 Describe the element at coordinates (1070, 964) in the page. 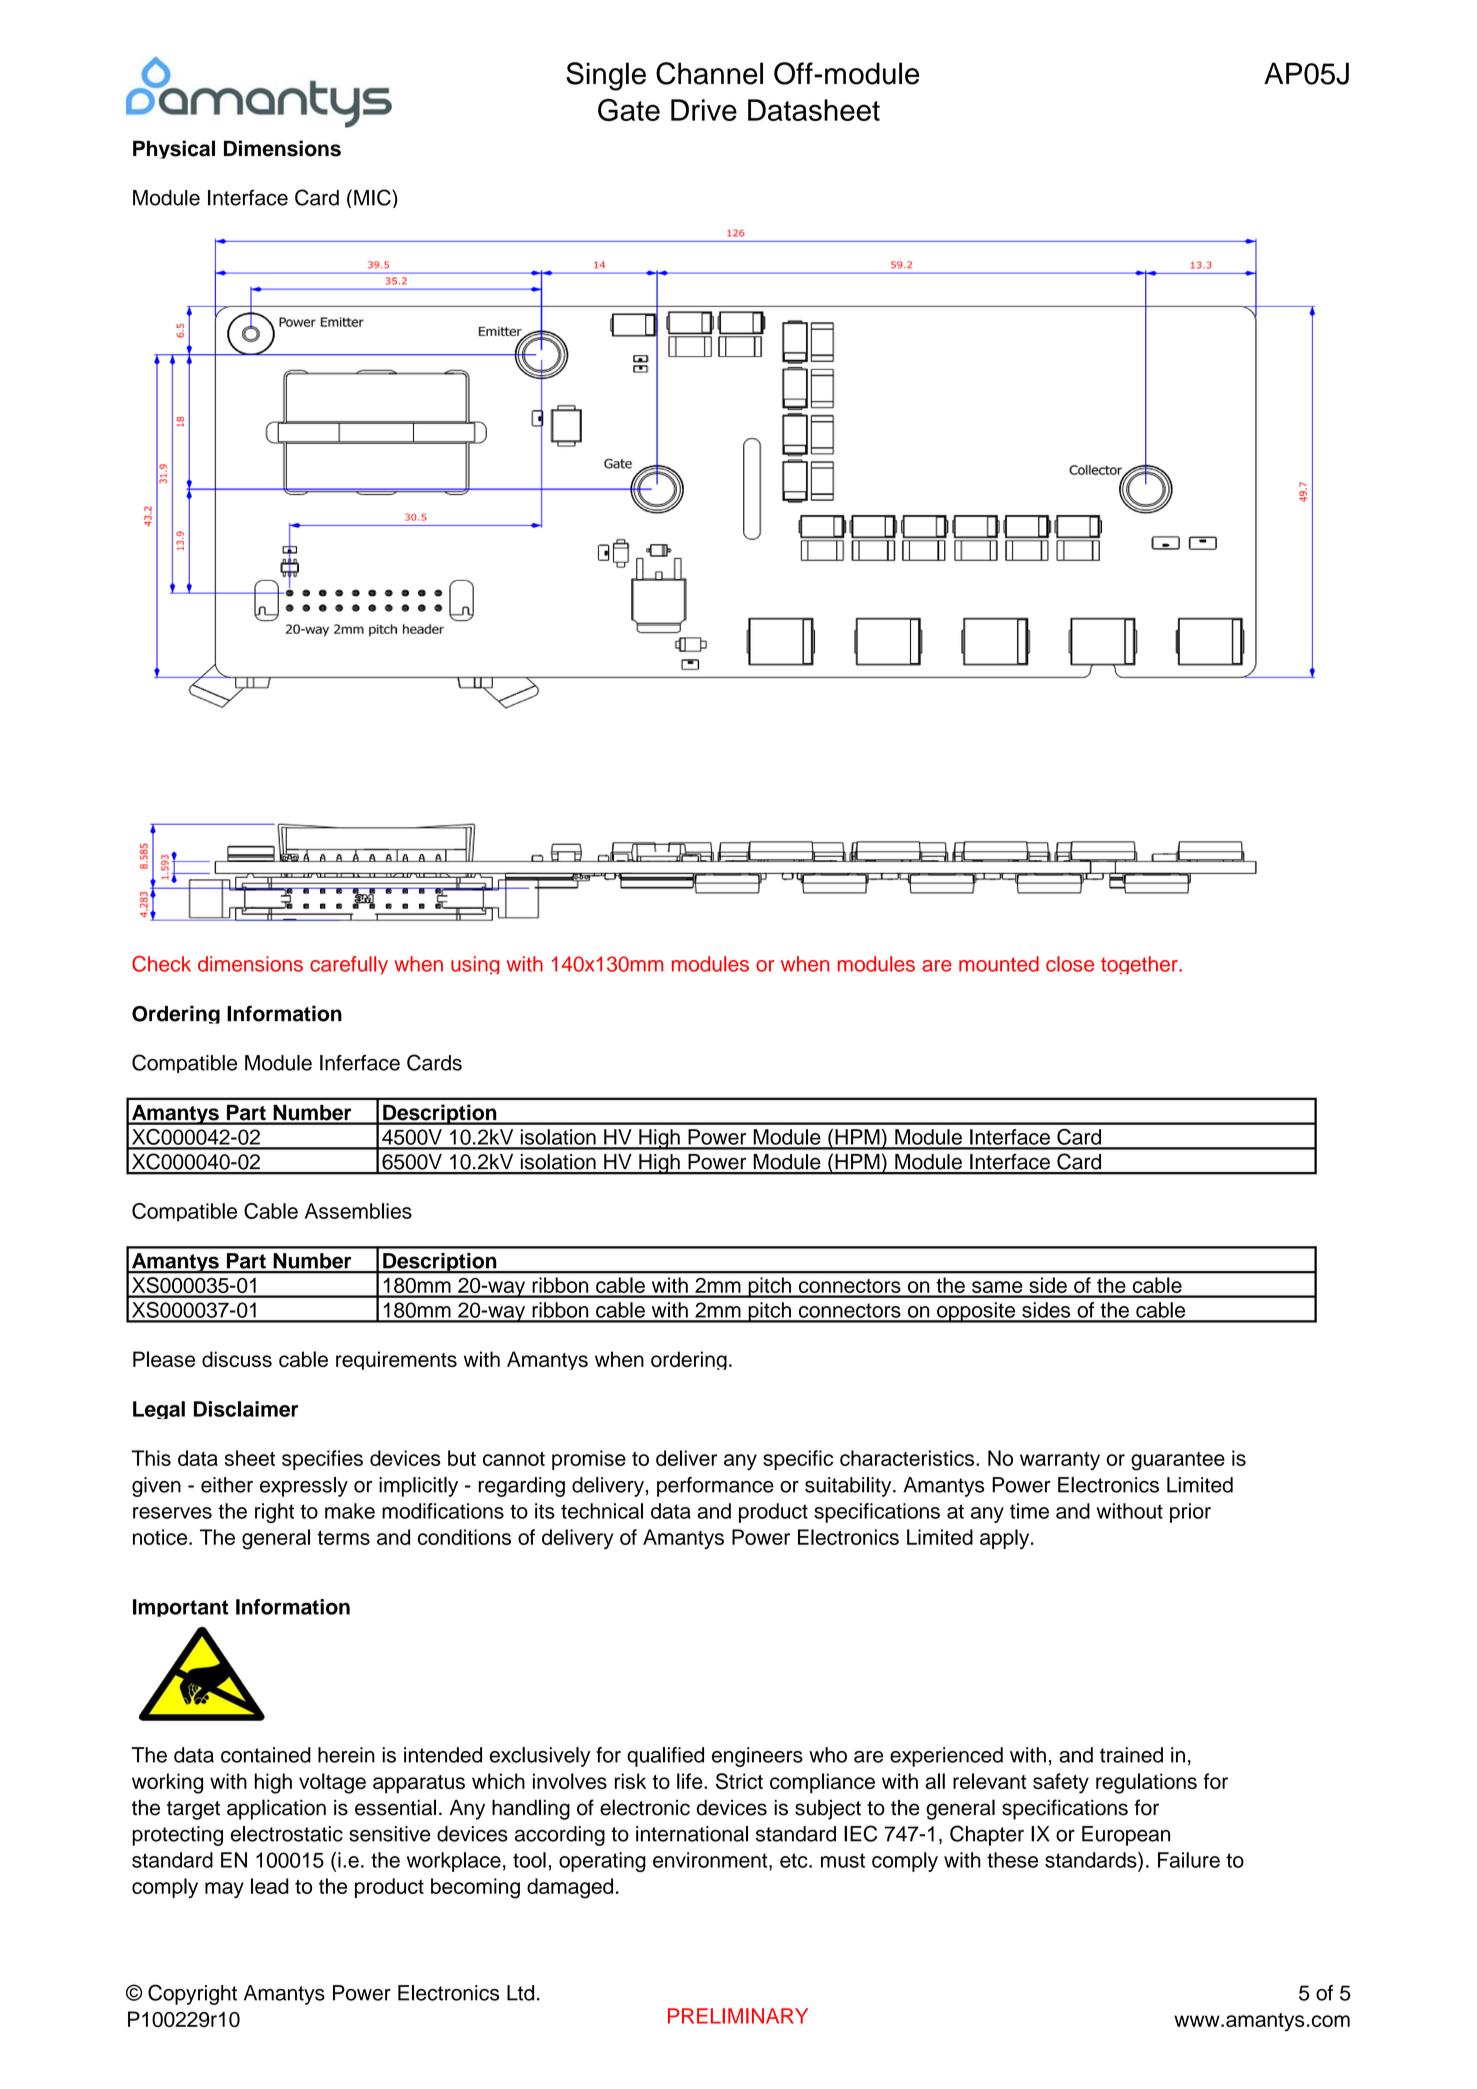

I see `close` at that location.
